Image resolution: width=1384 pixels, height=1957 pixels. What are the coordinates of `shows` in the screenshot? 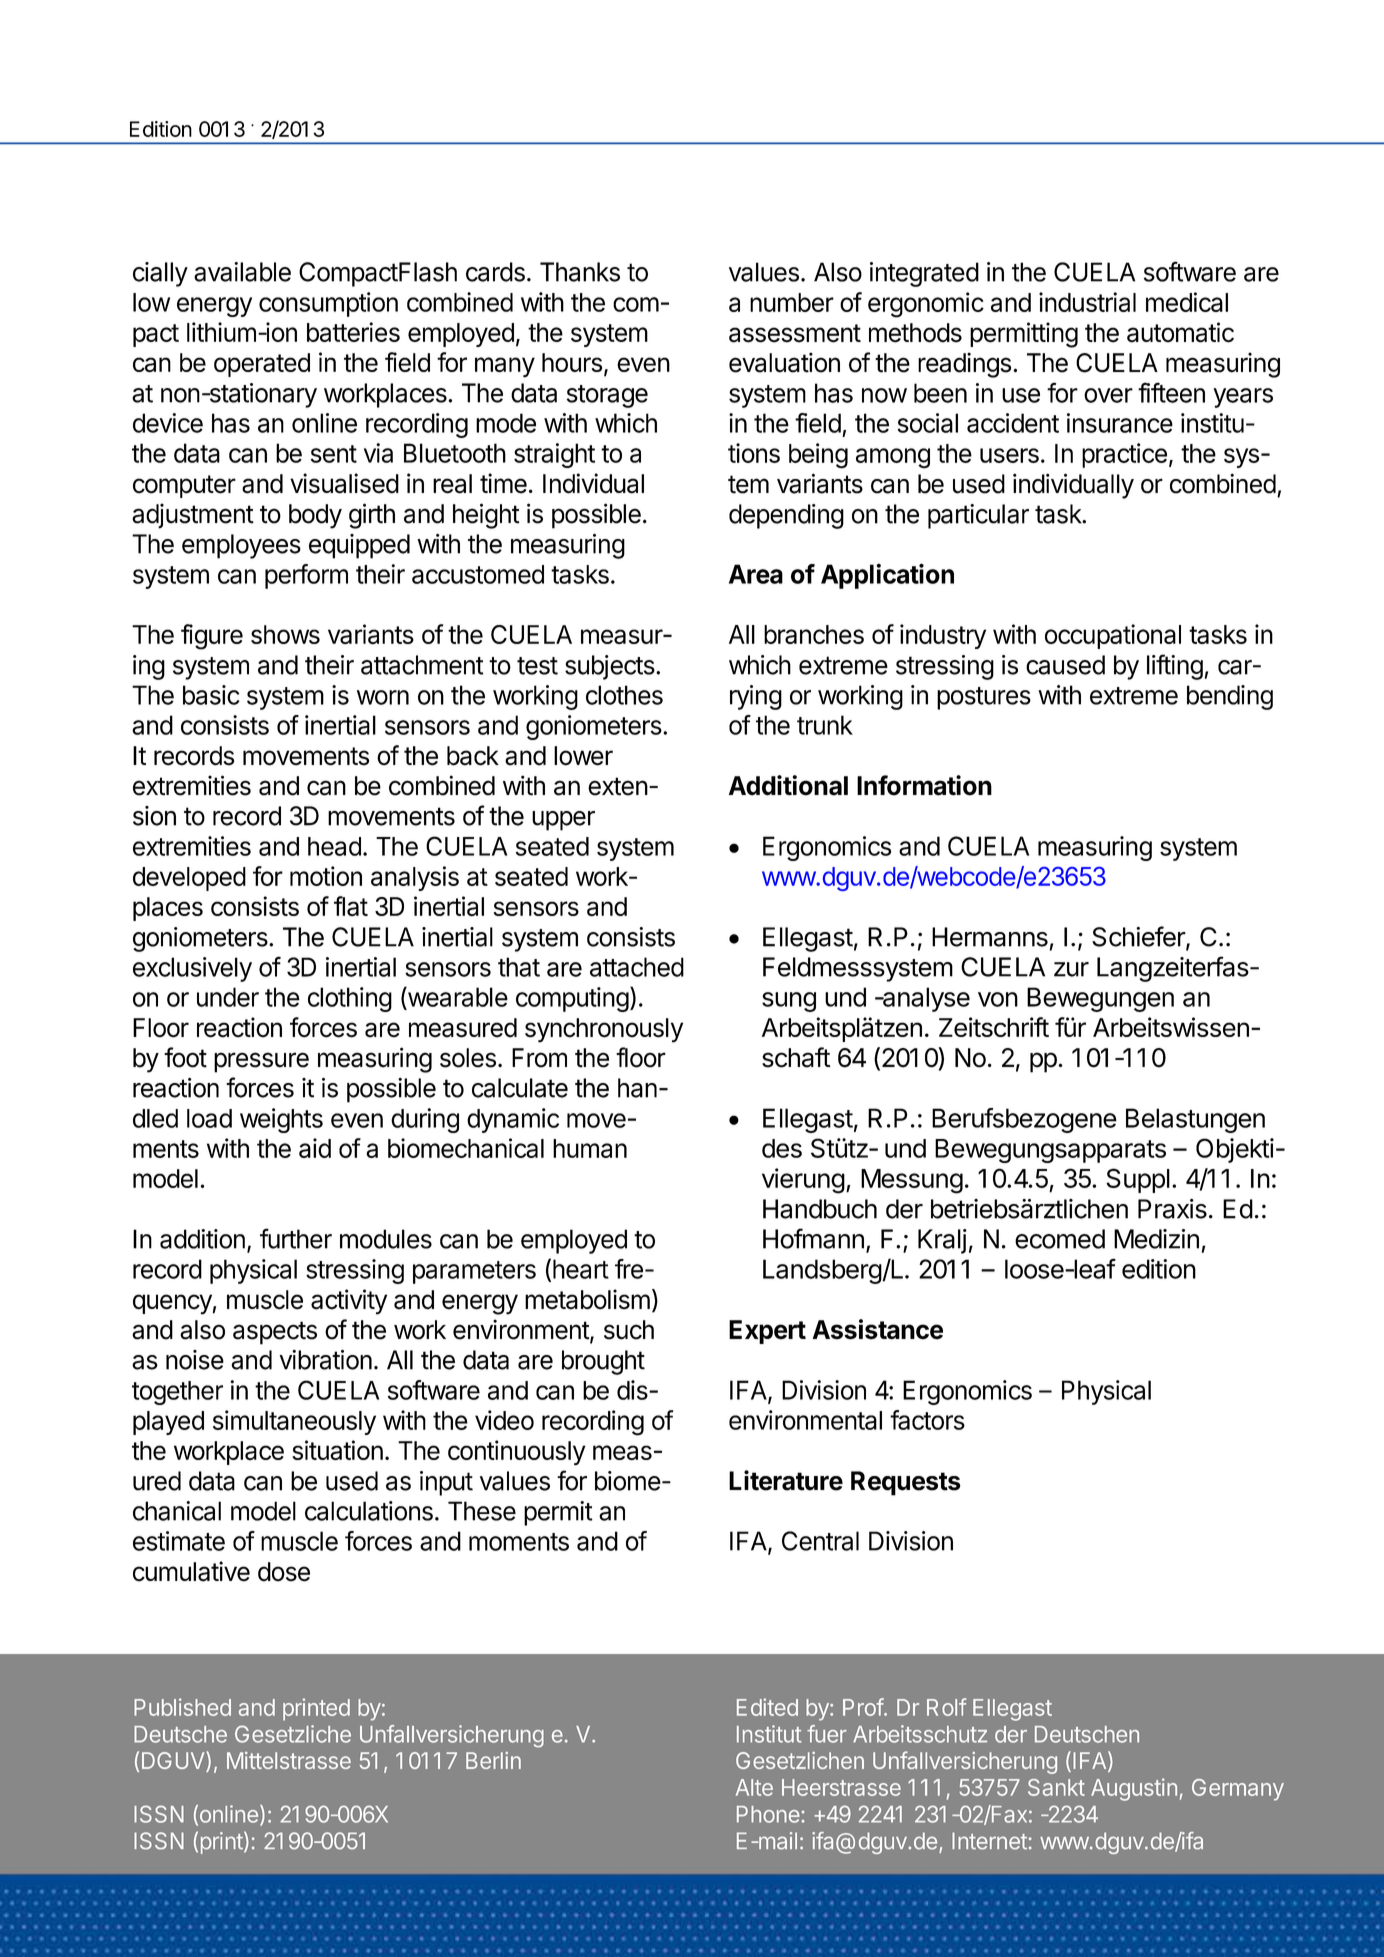 It's located at (285, 634).
